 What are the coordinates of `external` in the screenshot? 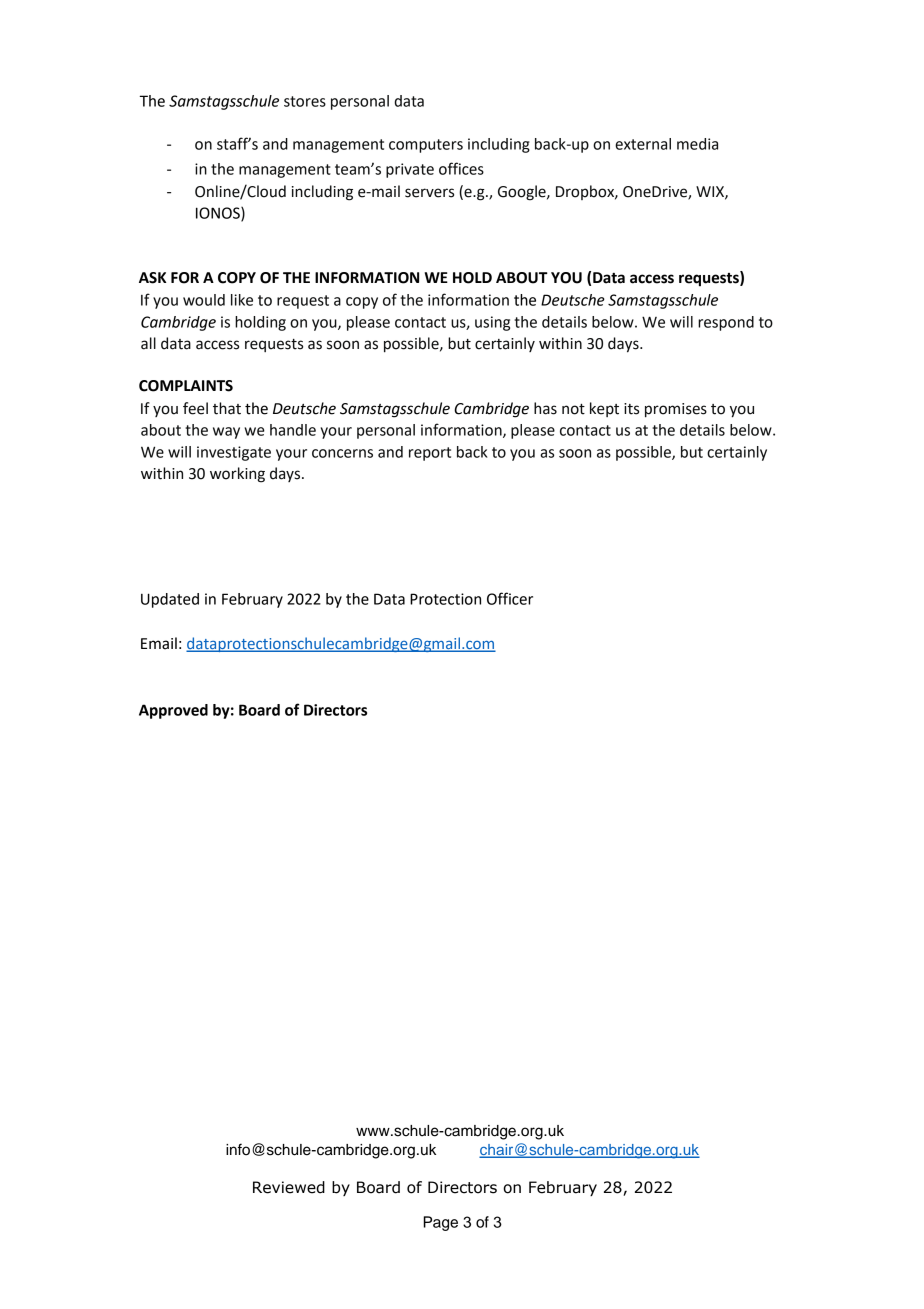 It's located at (643, 144).
